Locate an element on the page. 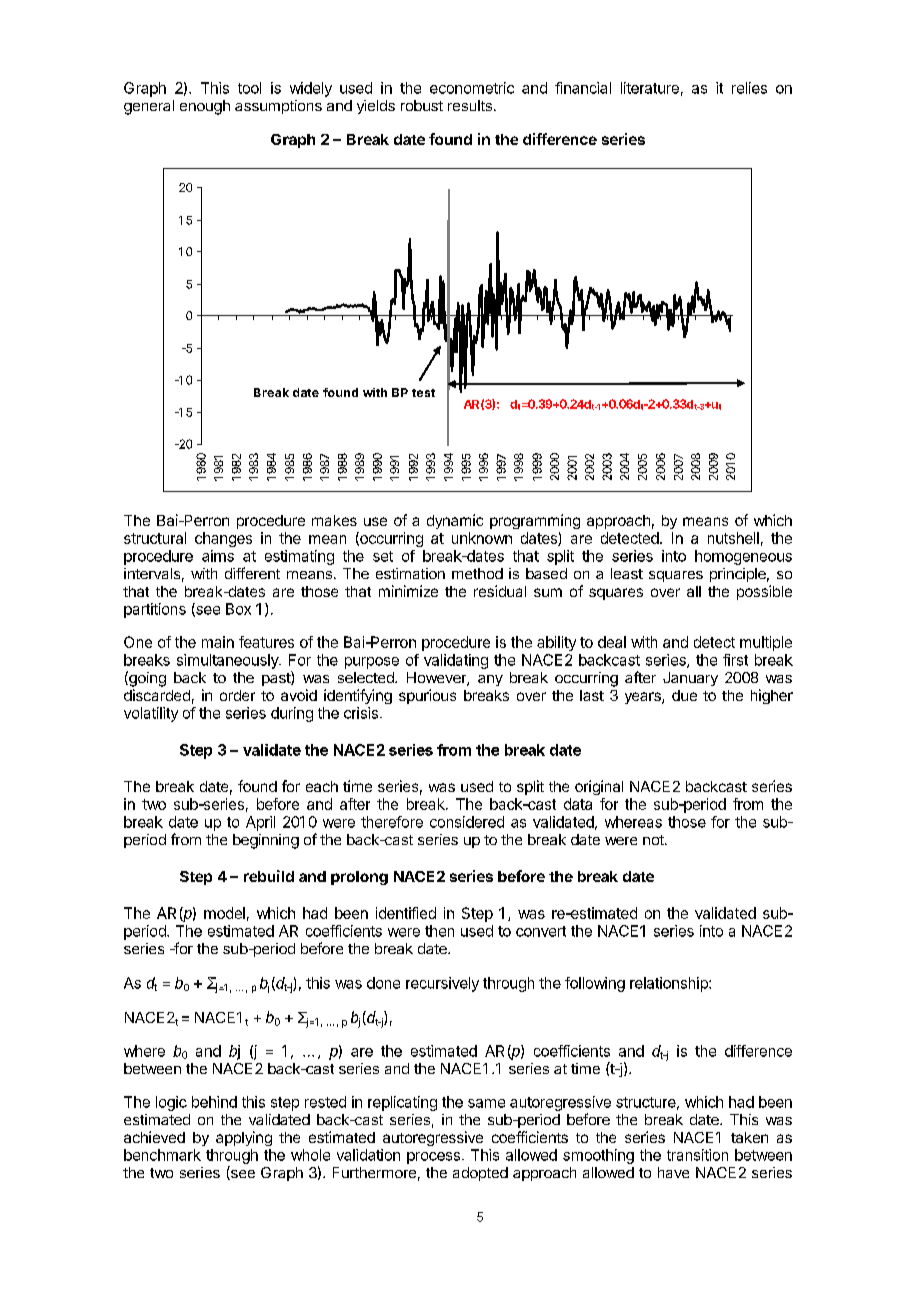 The width and height of the document is (924, 1308). first is located at coordinates (735, 660).
